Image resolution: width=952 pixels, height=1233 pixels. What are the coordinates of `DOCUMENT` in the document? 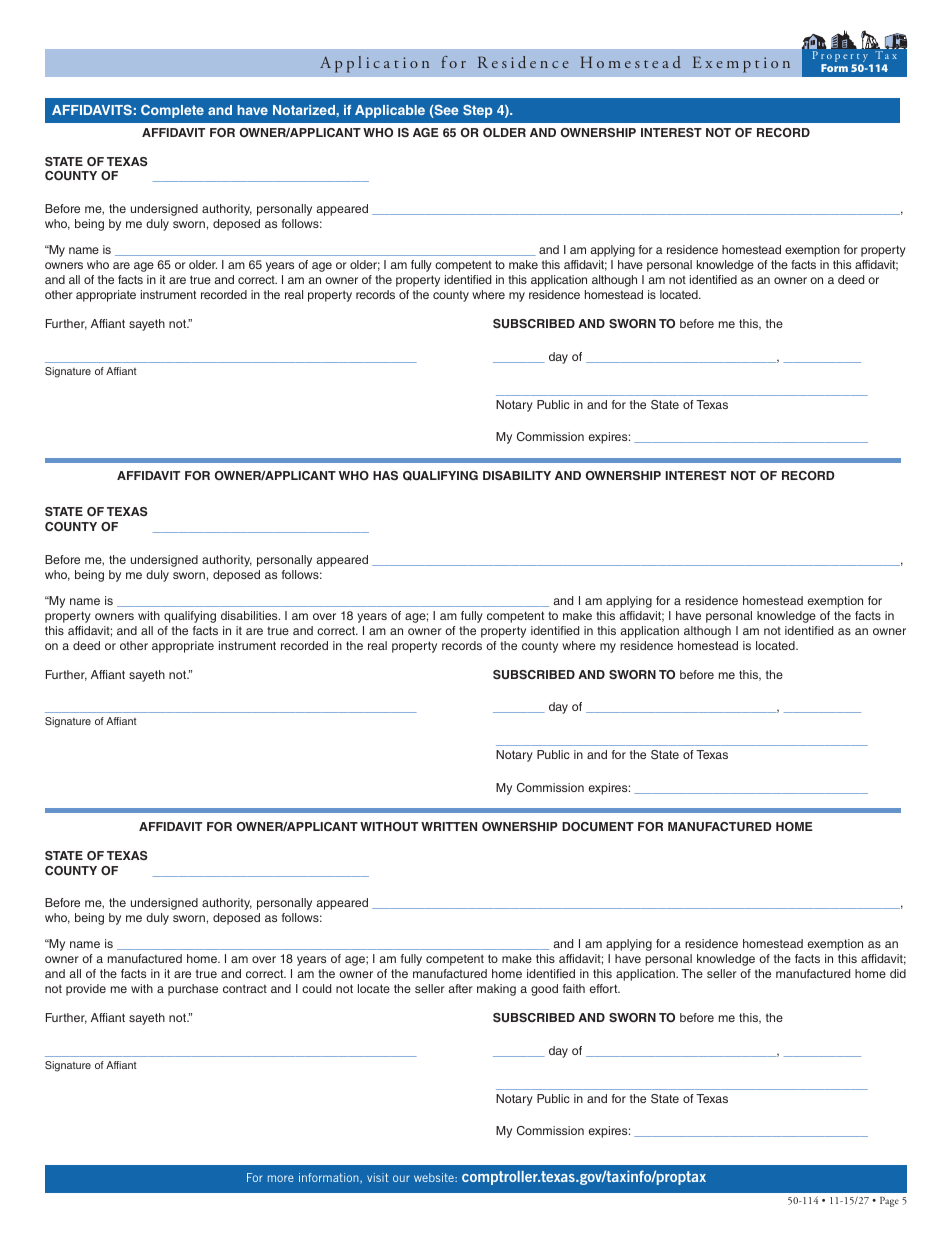 It's located at (598, 826).
